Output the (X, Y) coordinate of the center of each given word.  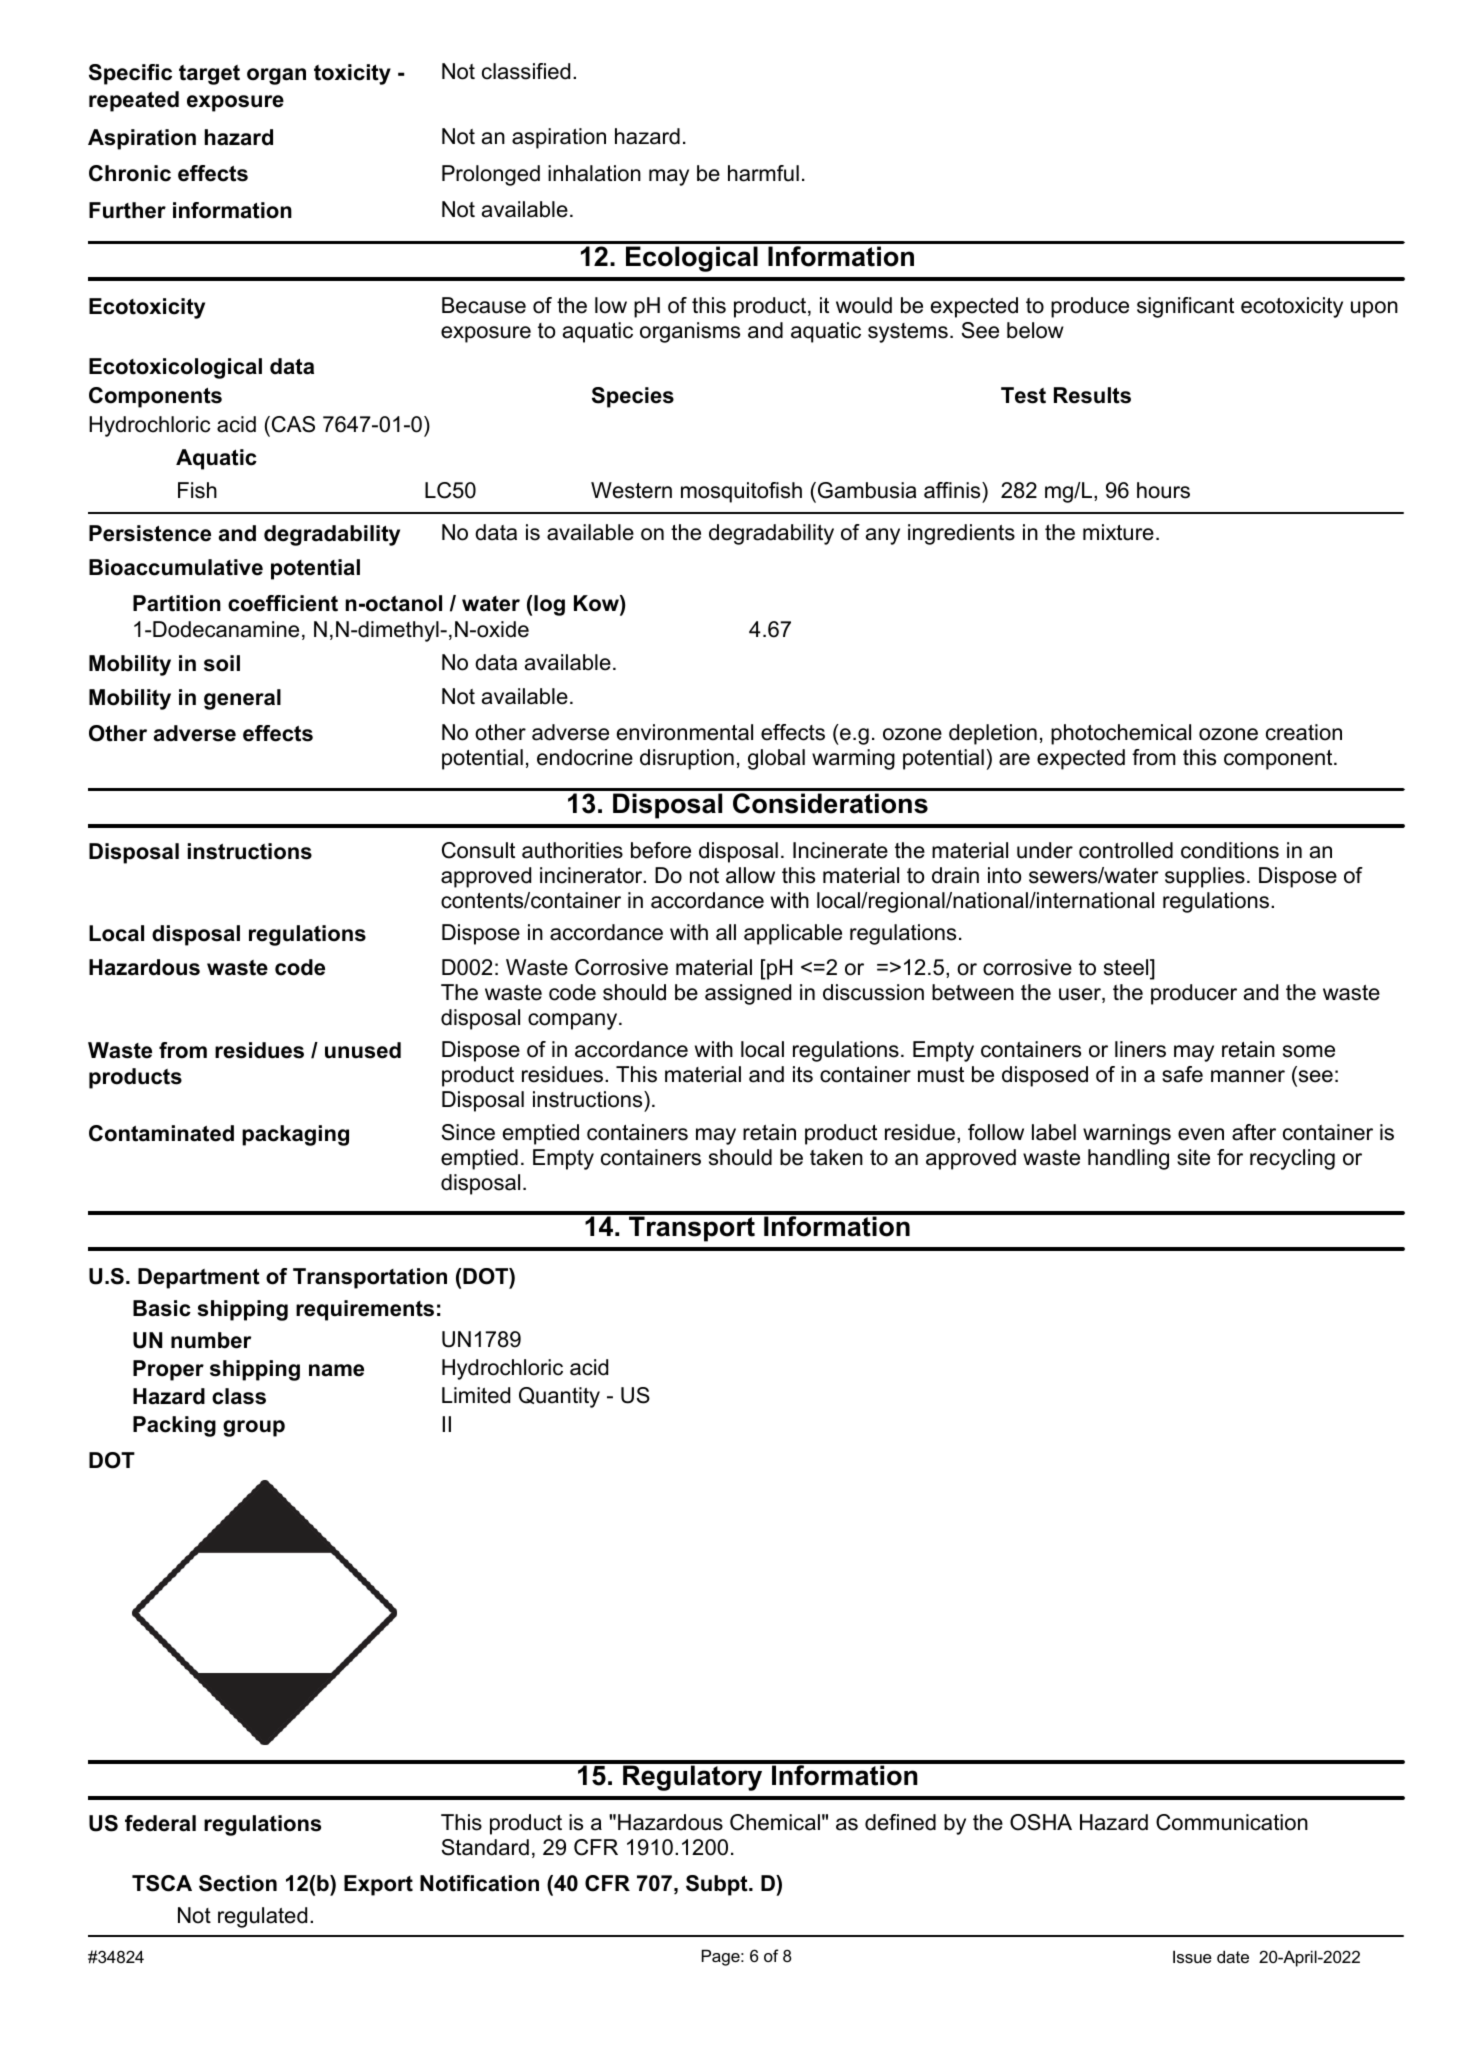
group (254, 1428)
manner (1248, 1076)
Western (631, 490)
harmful (763, 173)
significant (1185, 307)
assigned (748, 994)
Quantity (559, 1397)
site (1193, 1157)
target (209, 75)
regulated (262, 1917)
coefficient (283, 603)
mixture (1118, 532)
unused (363, 1050)
